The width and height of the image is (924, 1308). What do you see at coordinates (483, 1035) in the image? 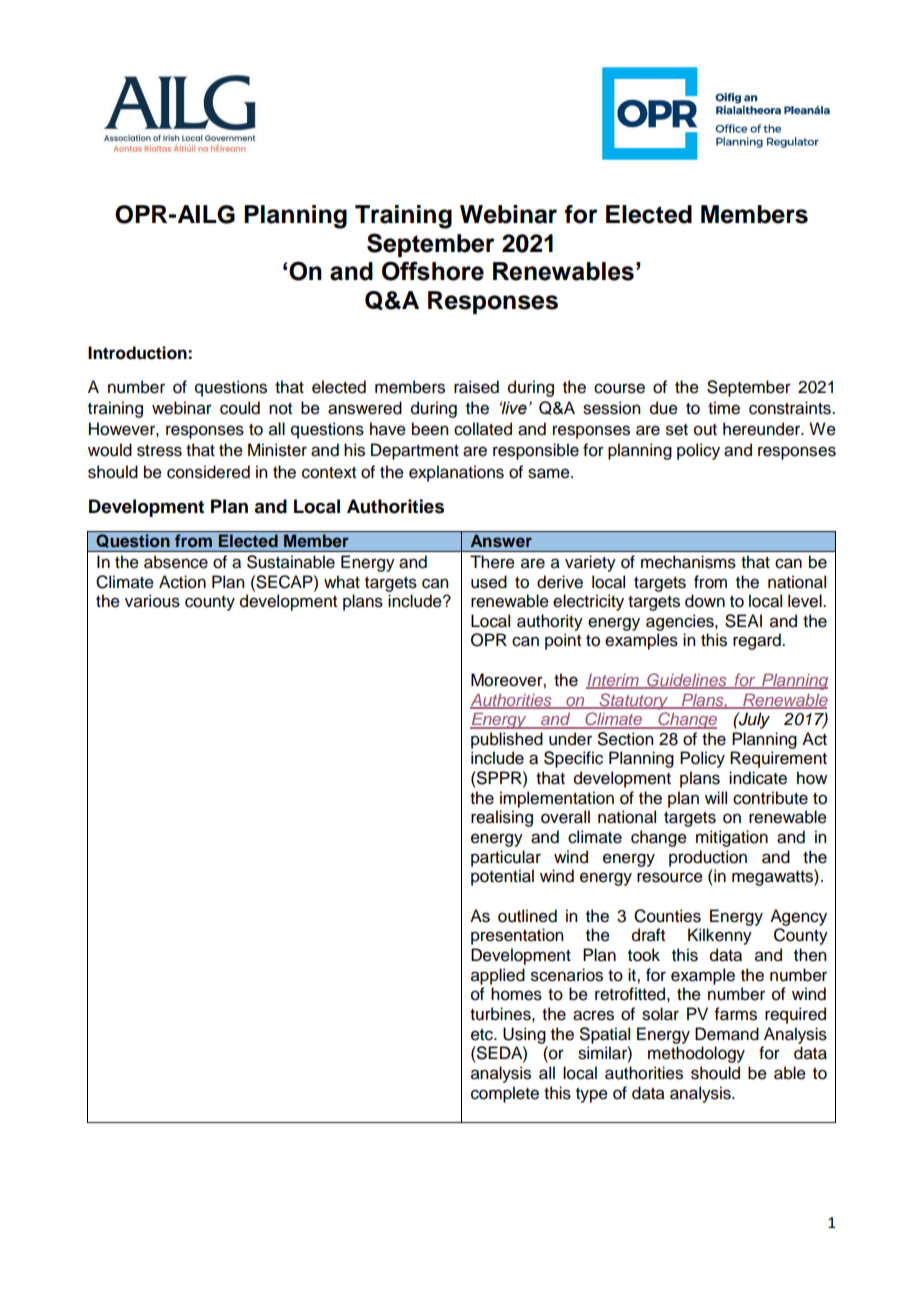
I see `etc` at bounding box center [483, 1035].
